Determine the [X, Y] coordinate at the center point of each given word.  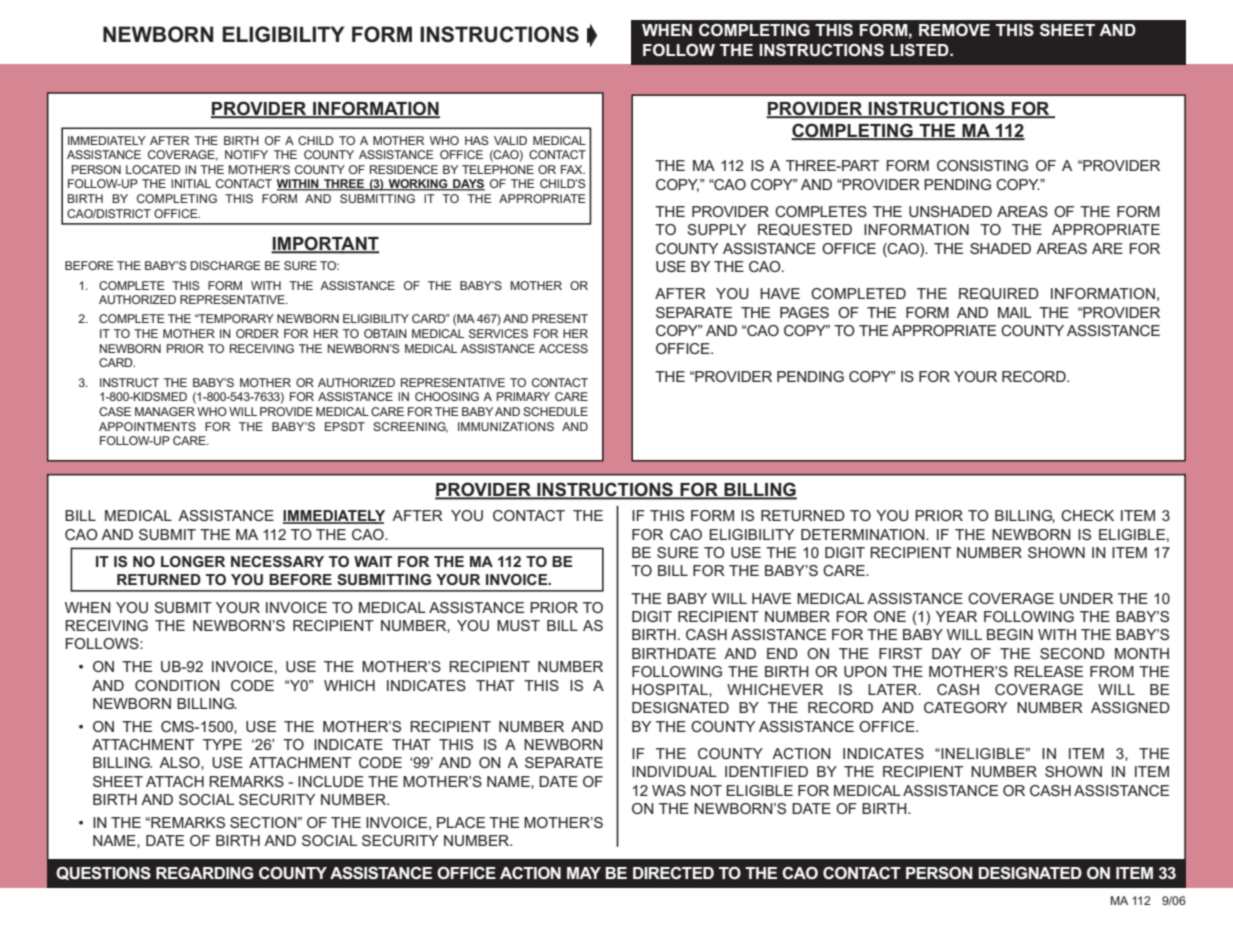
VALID [510, 140]
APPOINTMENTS [147, 426]
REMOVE [954, 30]
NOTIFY [246, 154]
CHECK [1087, 515]
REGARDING [204, 873]
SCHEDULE [555, 411]
